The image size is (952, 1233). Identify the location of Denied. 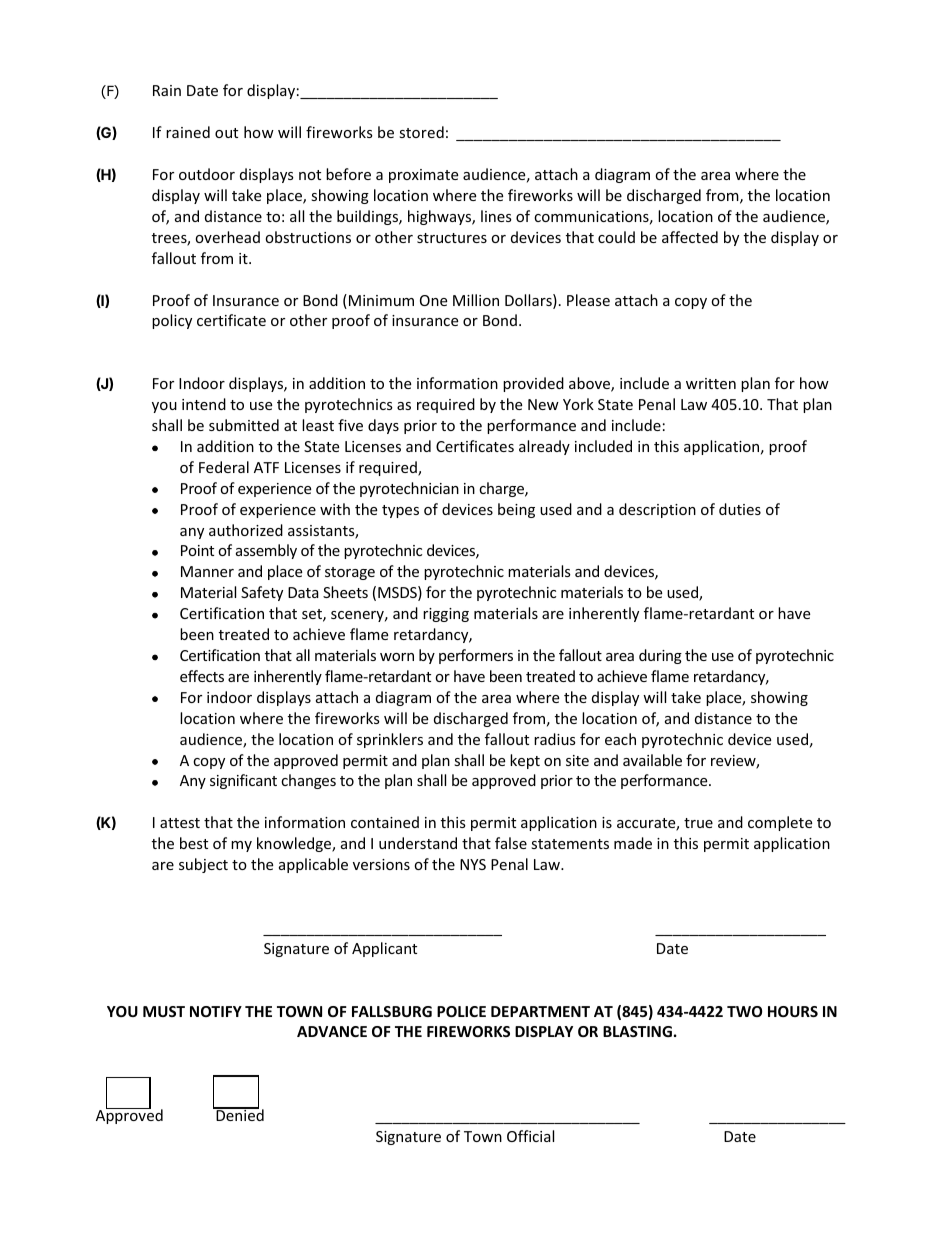
(239, 1114).
